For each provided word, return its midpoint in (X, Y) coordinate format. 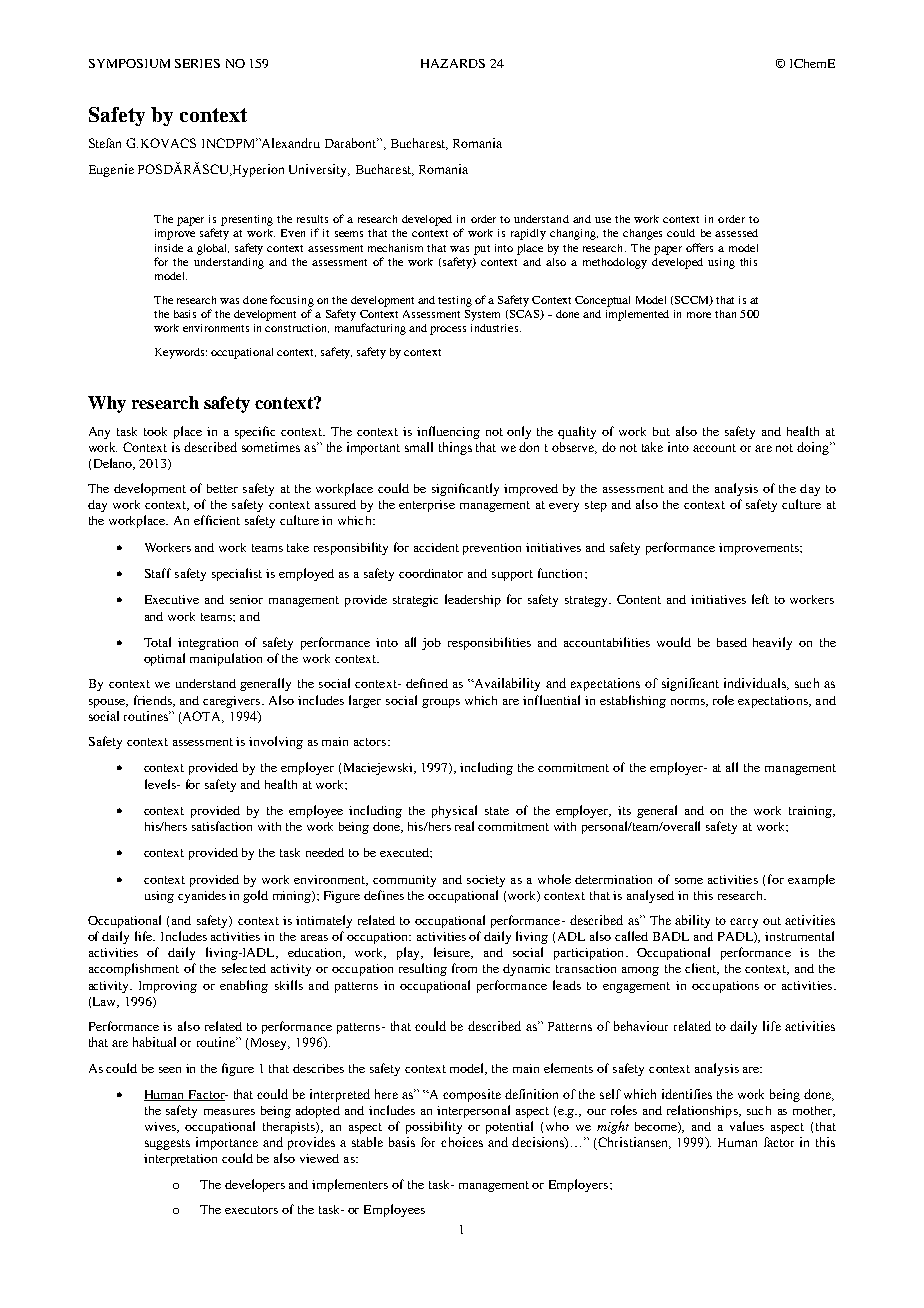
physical (454, 811)
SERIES (197, 63)
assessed (736, 233)
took (155, 431)
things (455, 448)
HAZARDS (453, 63)
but (661, 431)
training (811, 812)
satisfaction (222, 826)
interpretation (180, 1160)
